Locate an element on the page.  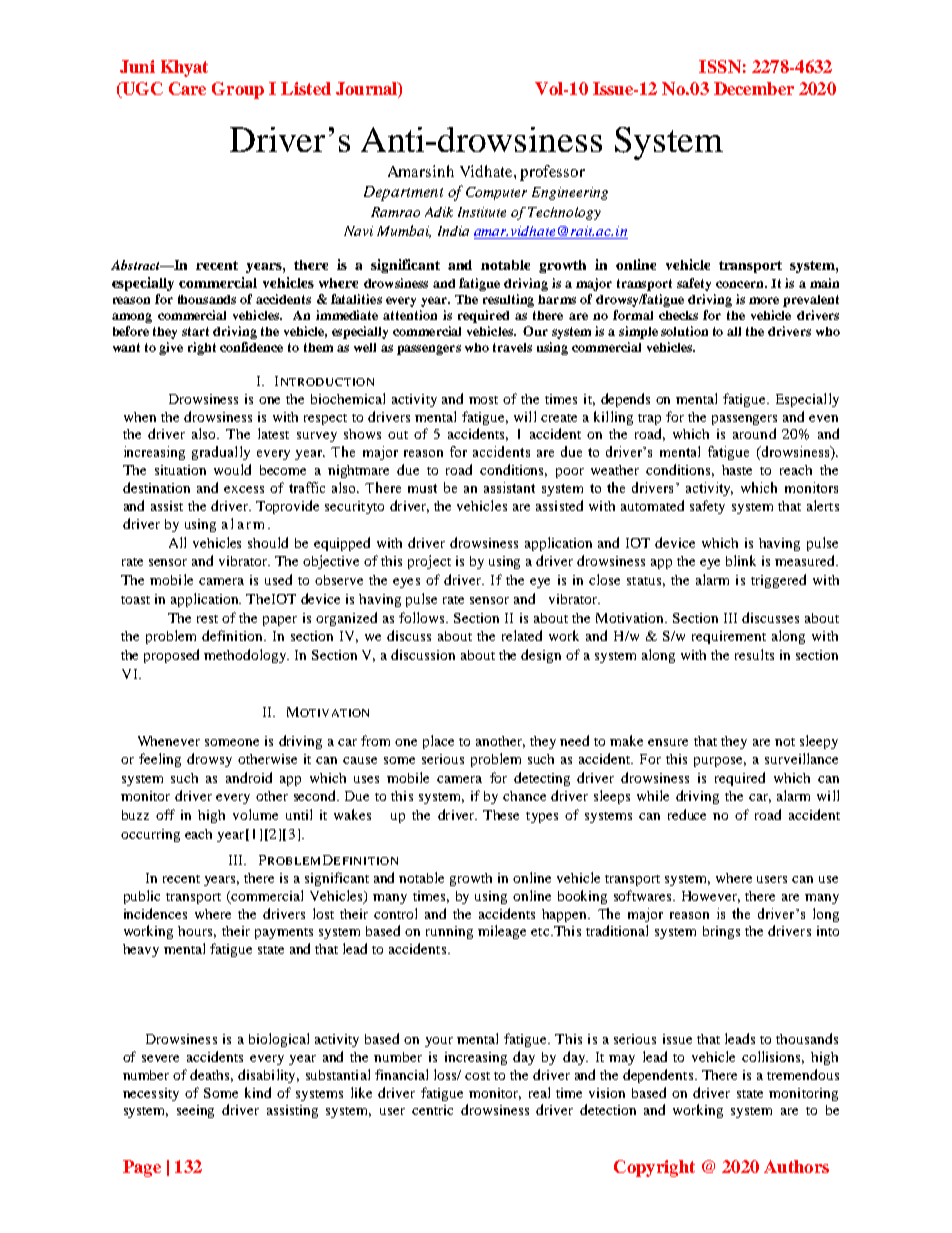
start is located at coordinates (195, 331).
